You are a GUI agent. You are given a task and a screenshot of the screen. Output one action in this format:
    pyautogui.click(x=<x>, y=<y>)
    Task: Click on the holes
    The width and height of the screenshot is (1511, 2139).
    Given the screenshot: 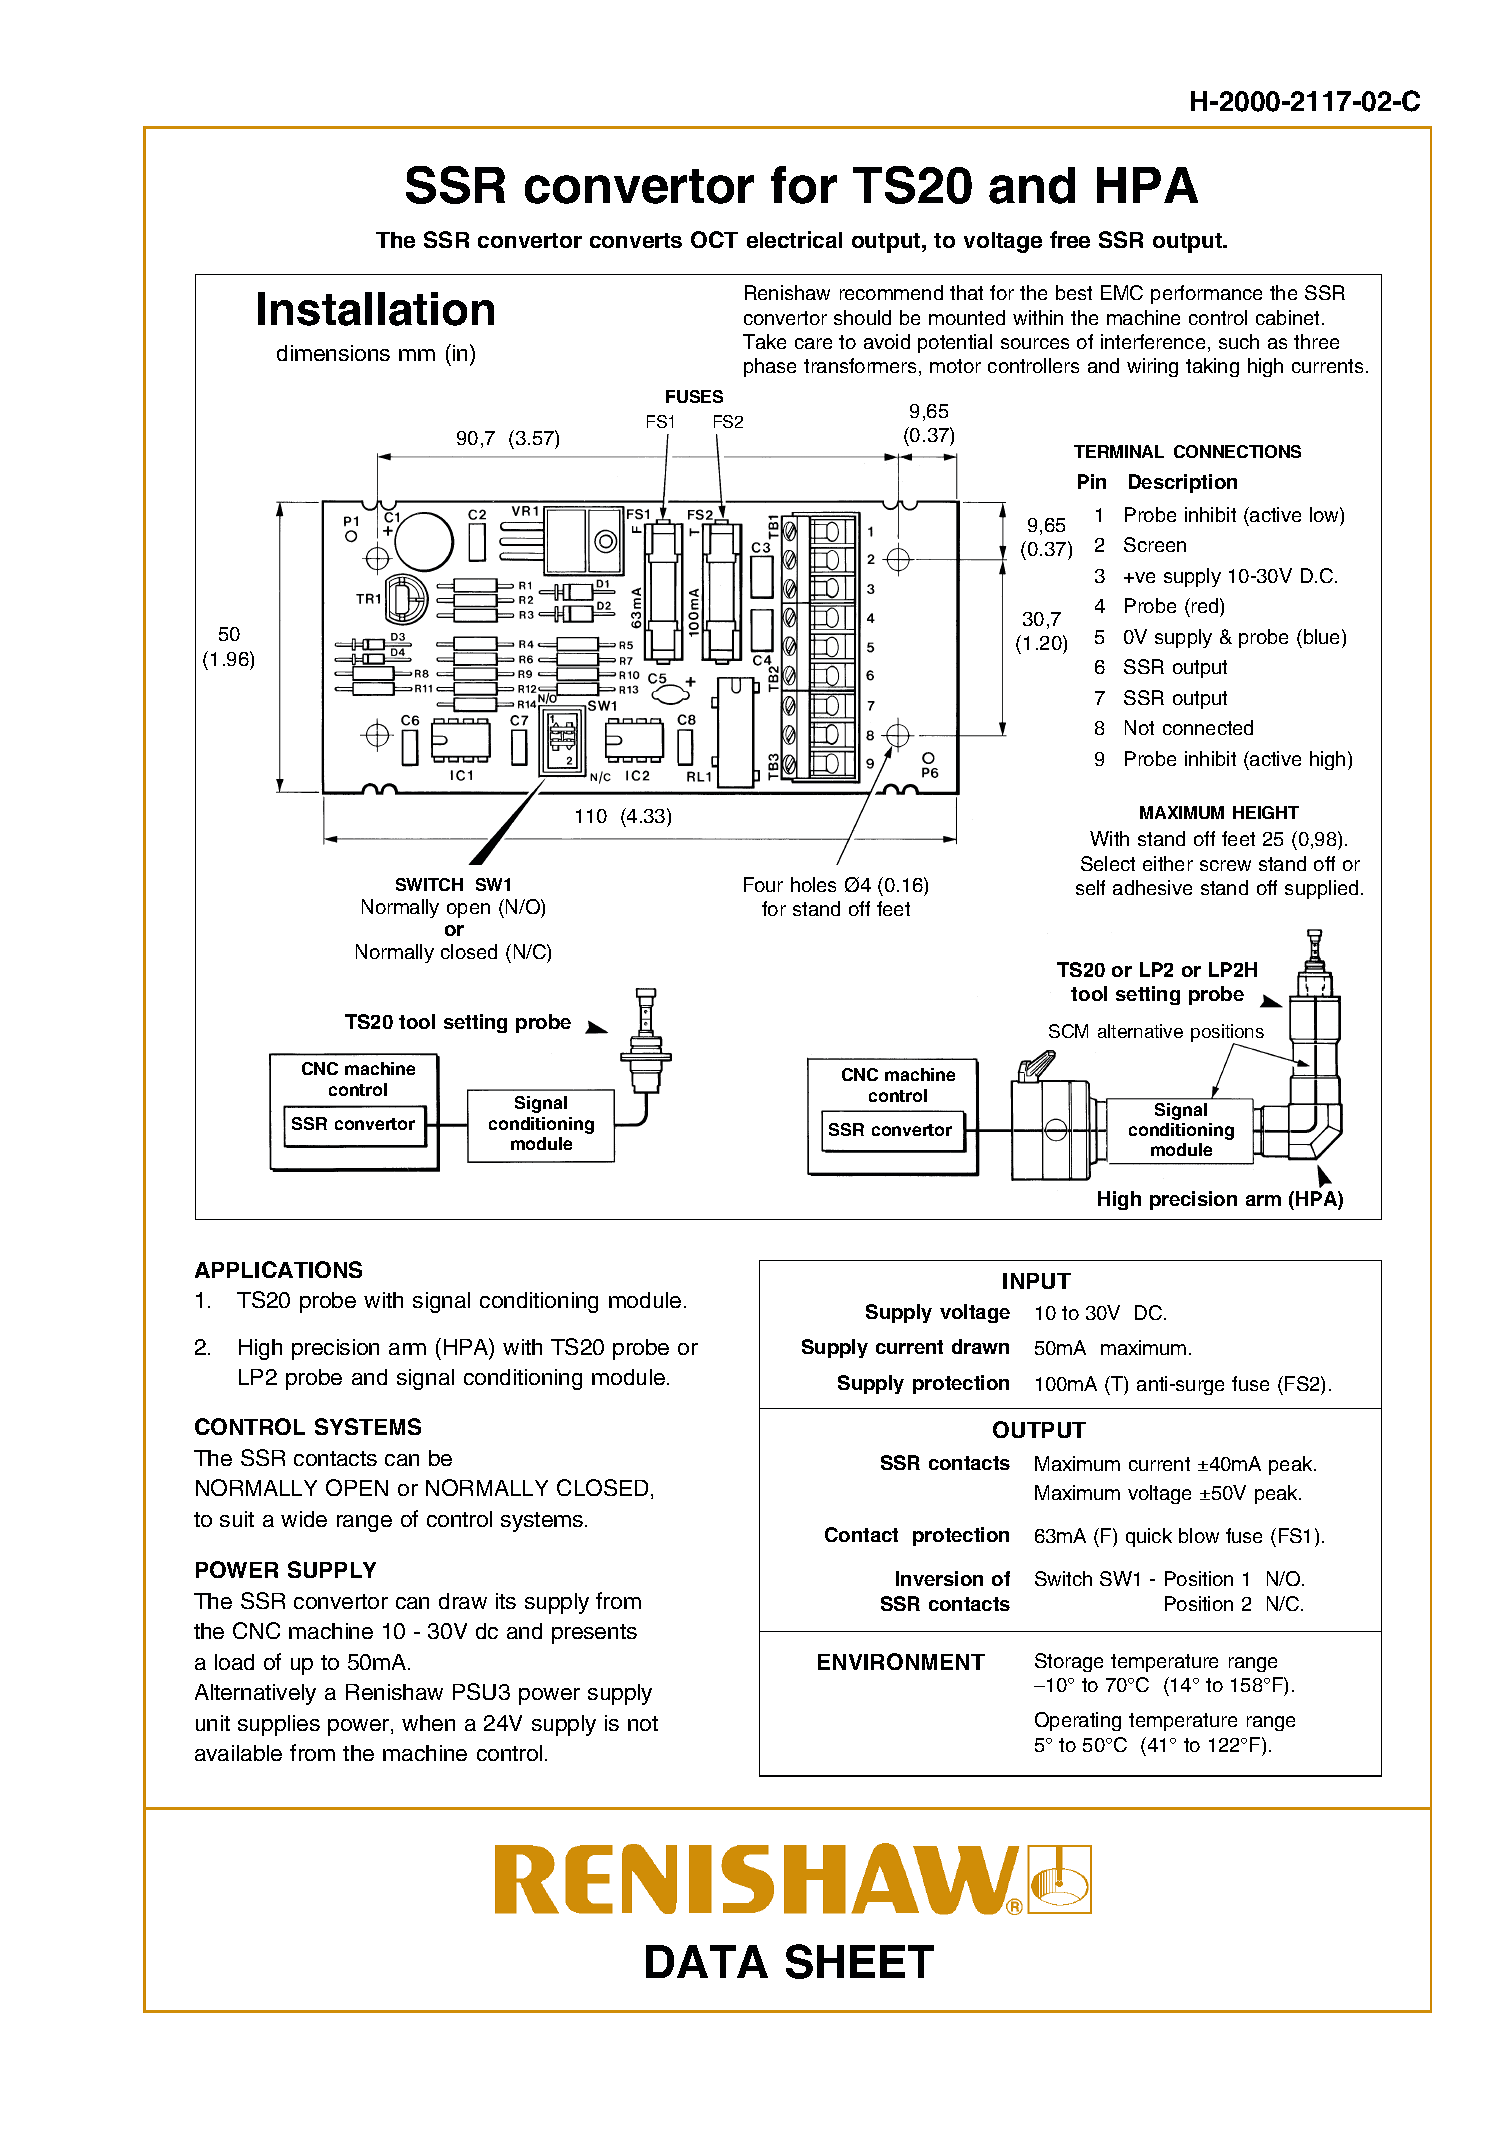 What is the action you would take?
    pyautogui.click(x=813, y=884)
